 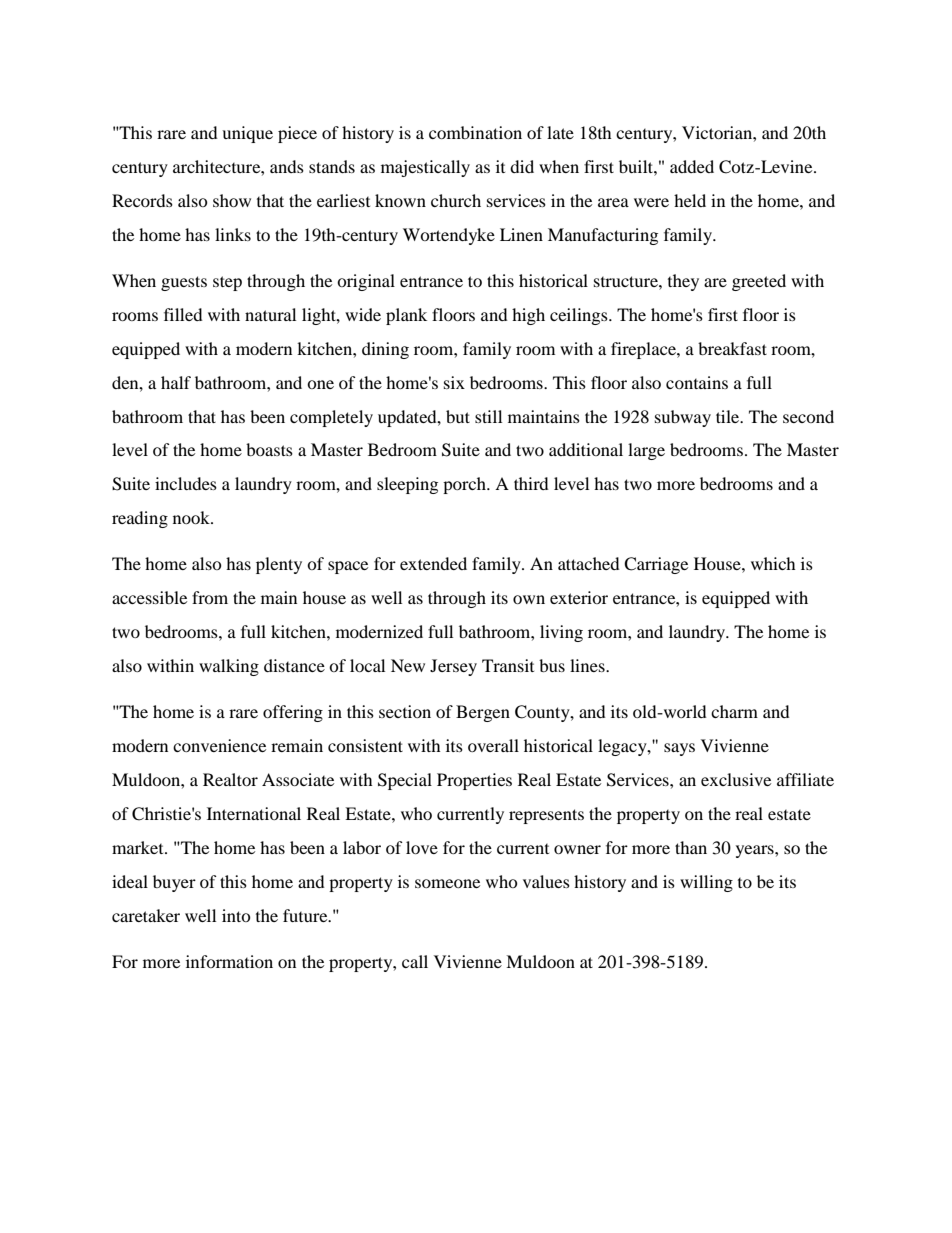 I want to click on someone, so click(x=447, y=883).
